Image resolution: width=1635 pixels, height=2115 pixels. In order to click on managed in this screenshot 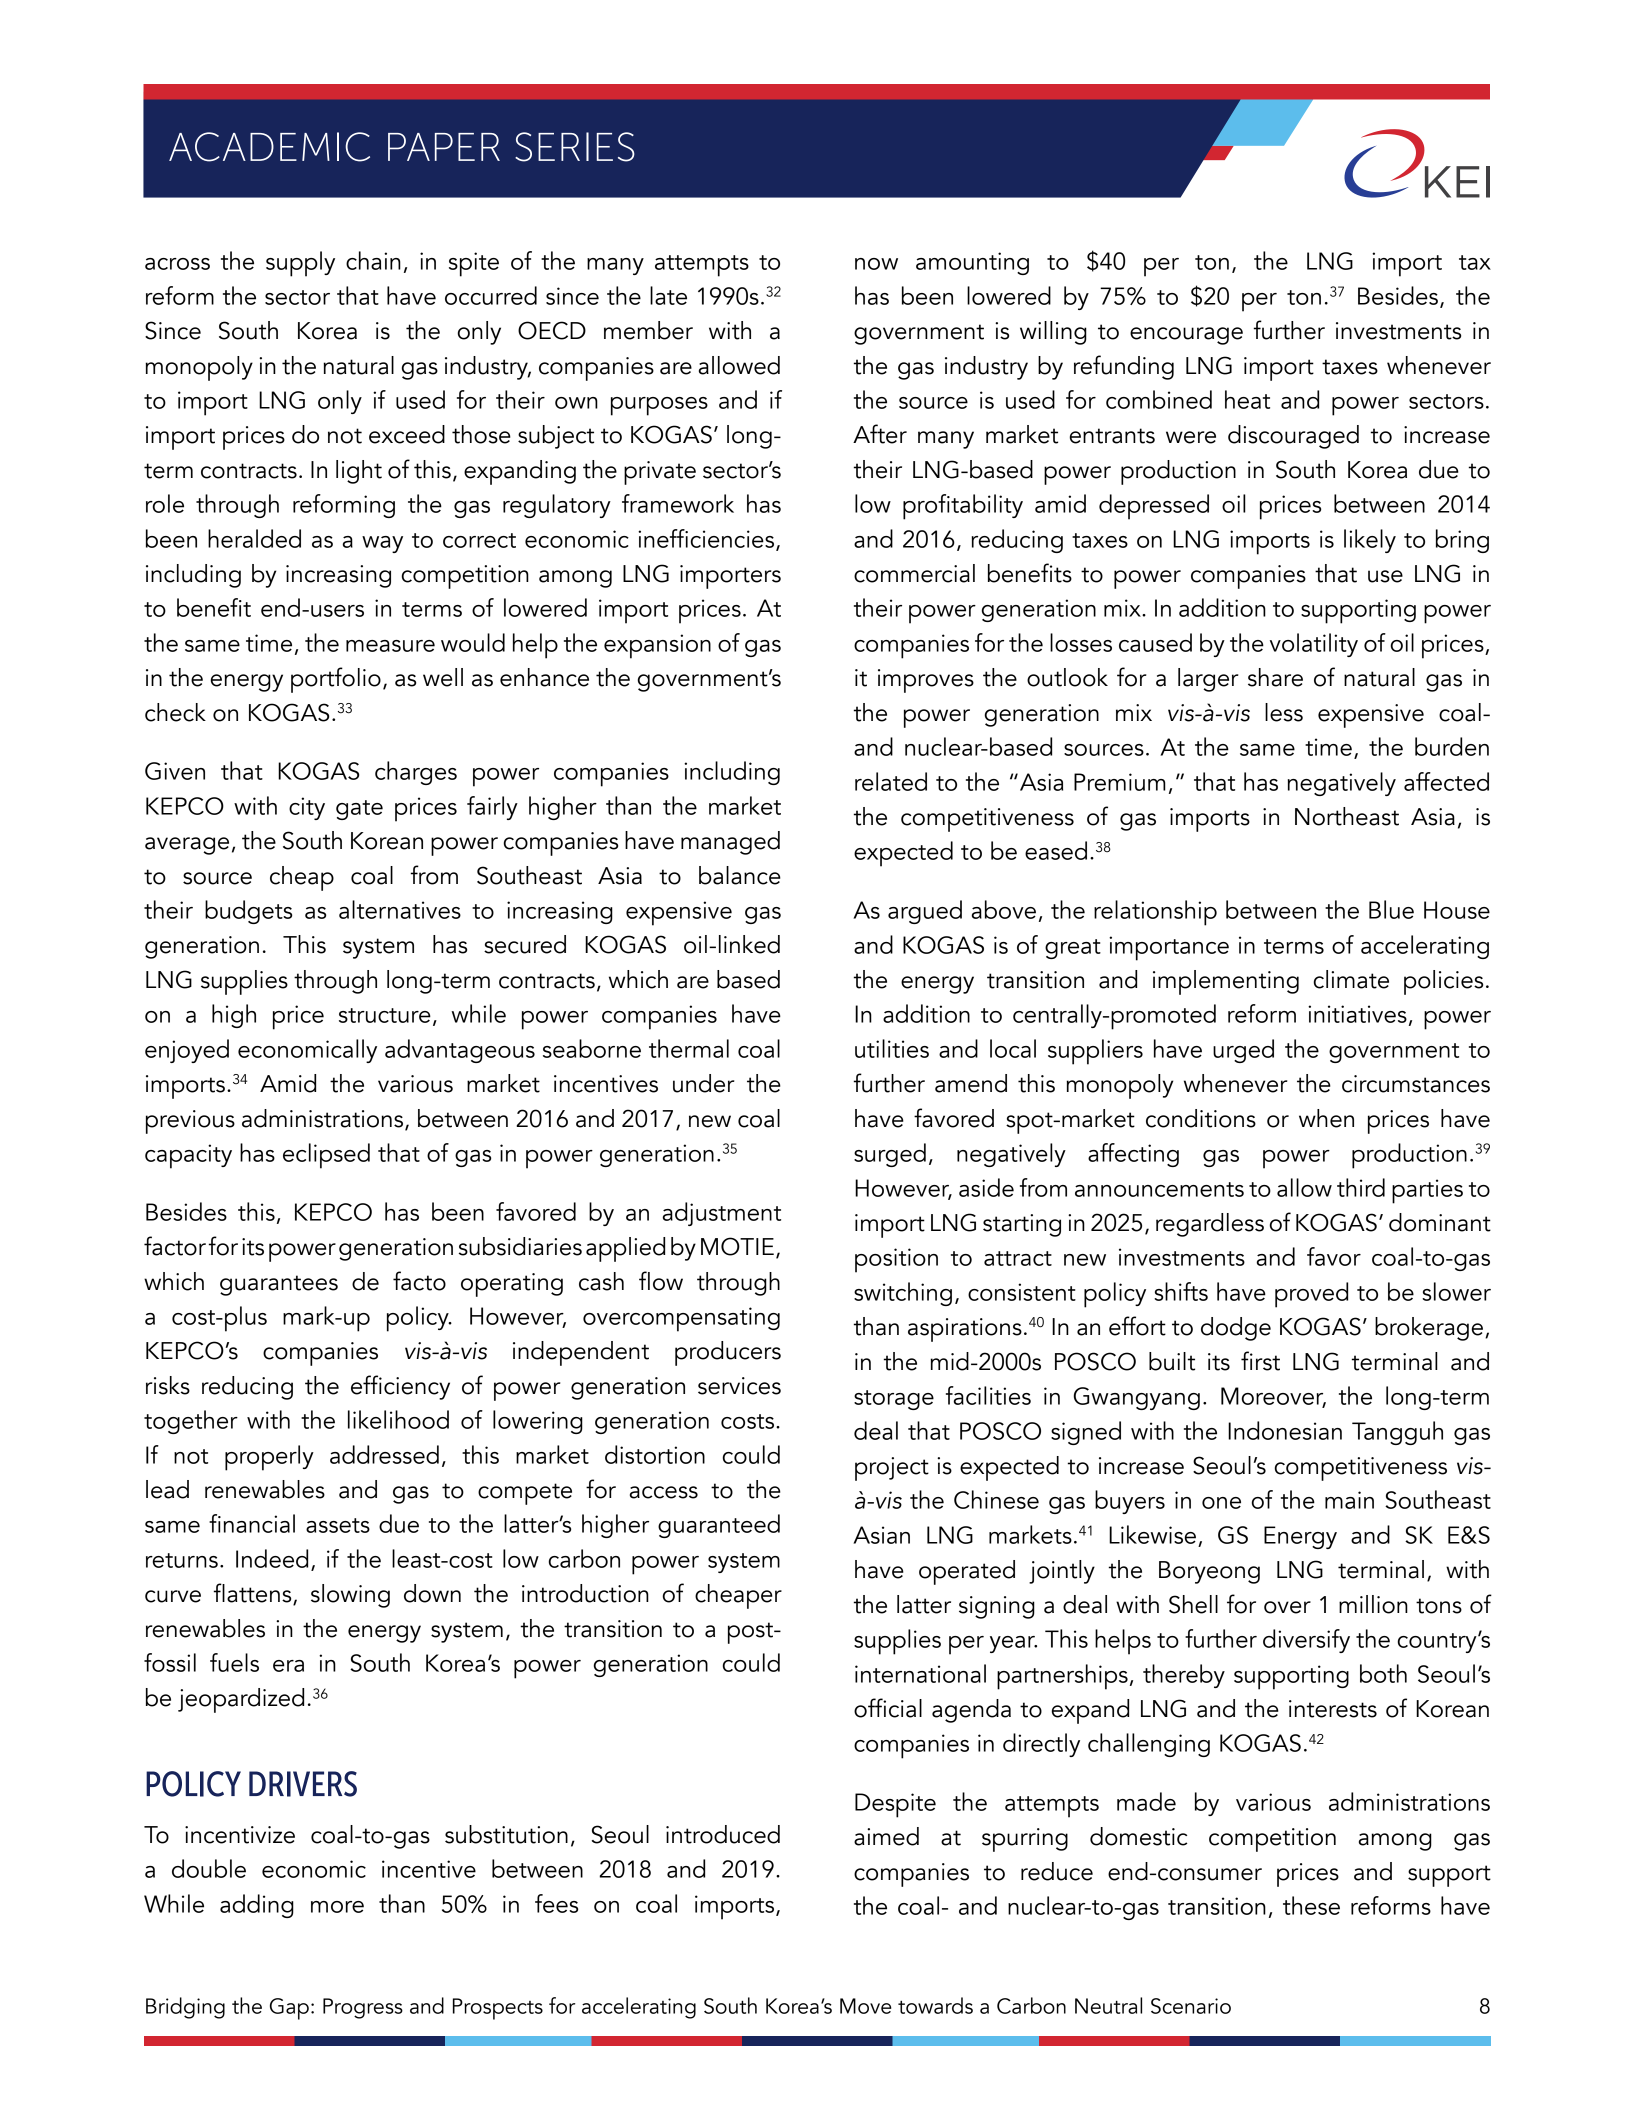, I will do `click(730, 843)`.
